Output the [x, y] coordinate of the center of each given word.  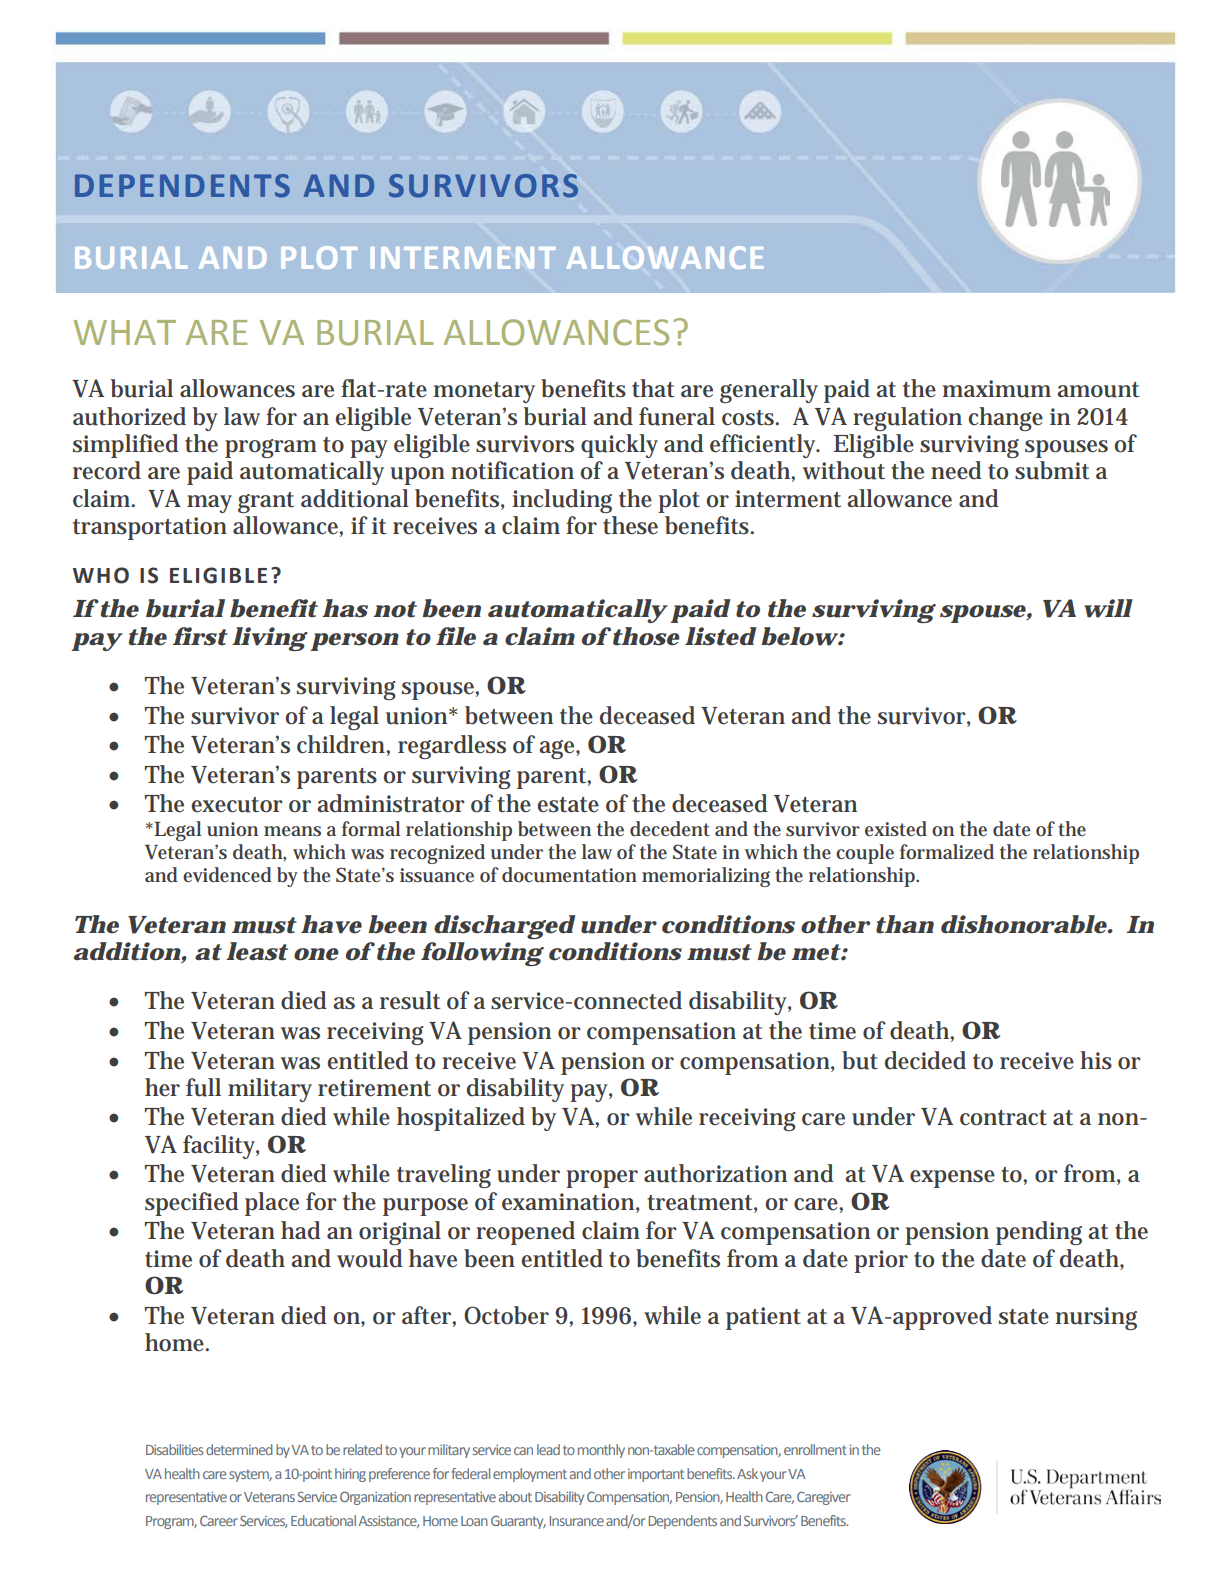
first [200, 636]
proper [602, 1179]
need [956, 470]
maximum [996, 389]
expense [952, 1179]
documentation [569, 875]
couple [865, 854]
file [456, 636]
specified [192, 1204]
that [653, 388]
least [257, 951]
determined [239, 1449]
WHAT [124, 332]
